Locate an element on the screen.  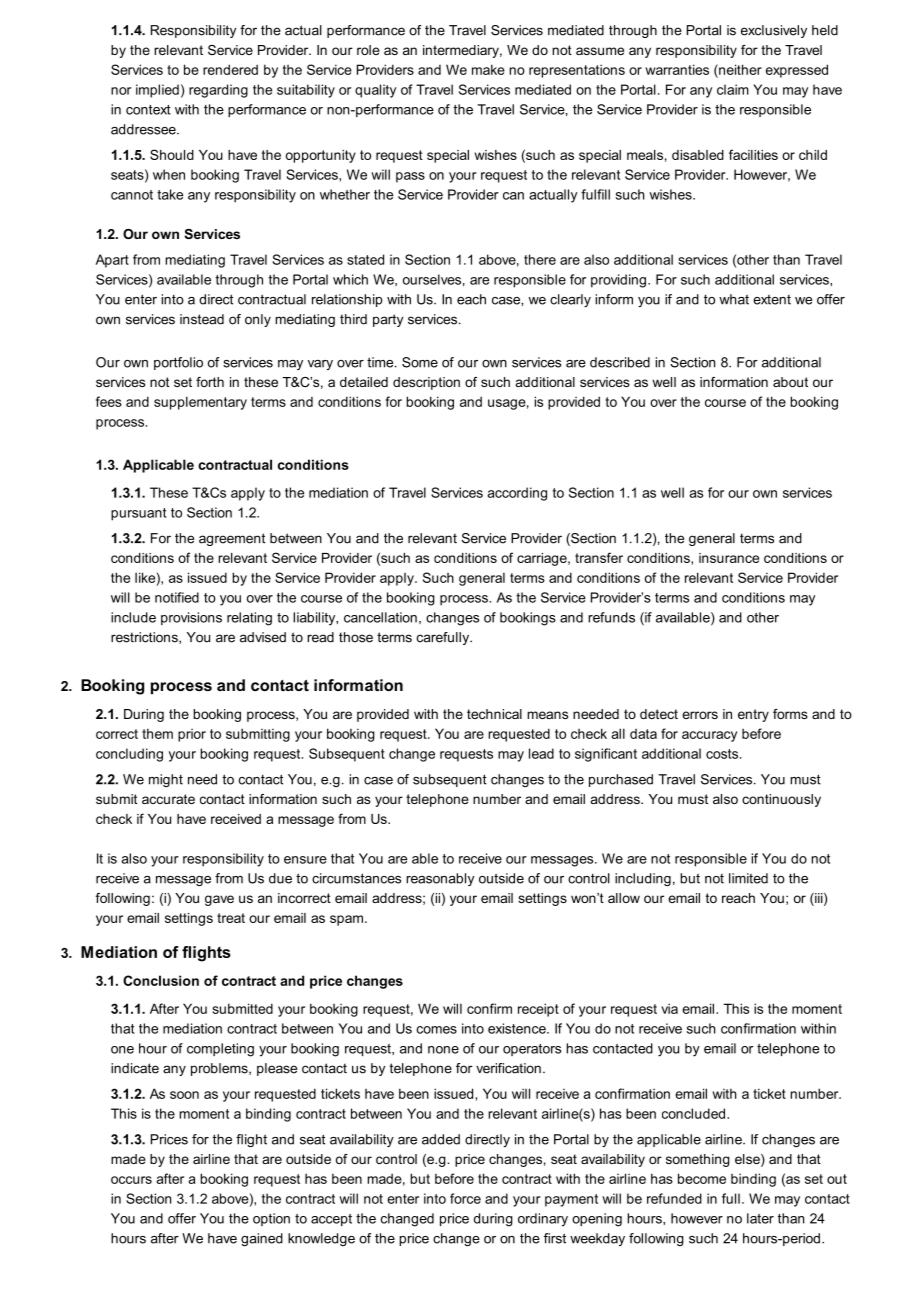
cancellation is located at coordinates (380, 617).
